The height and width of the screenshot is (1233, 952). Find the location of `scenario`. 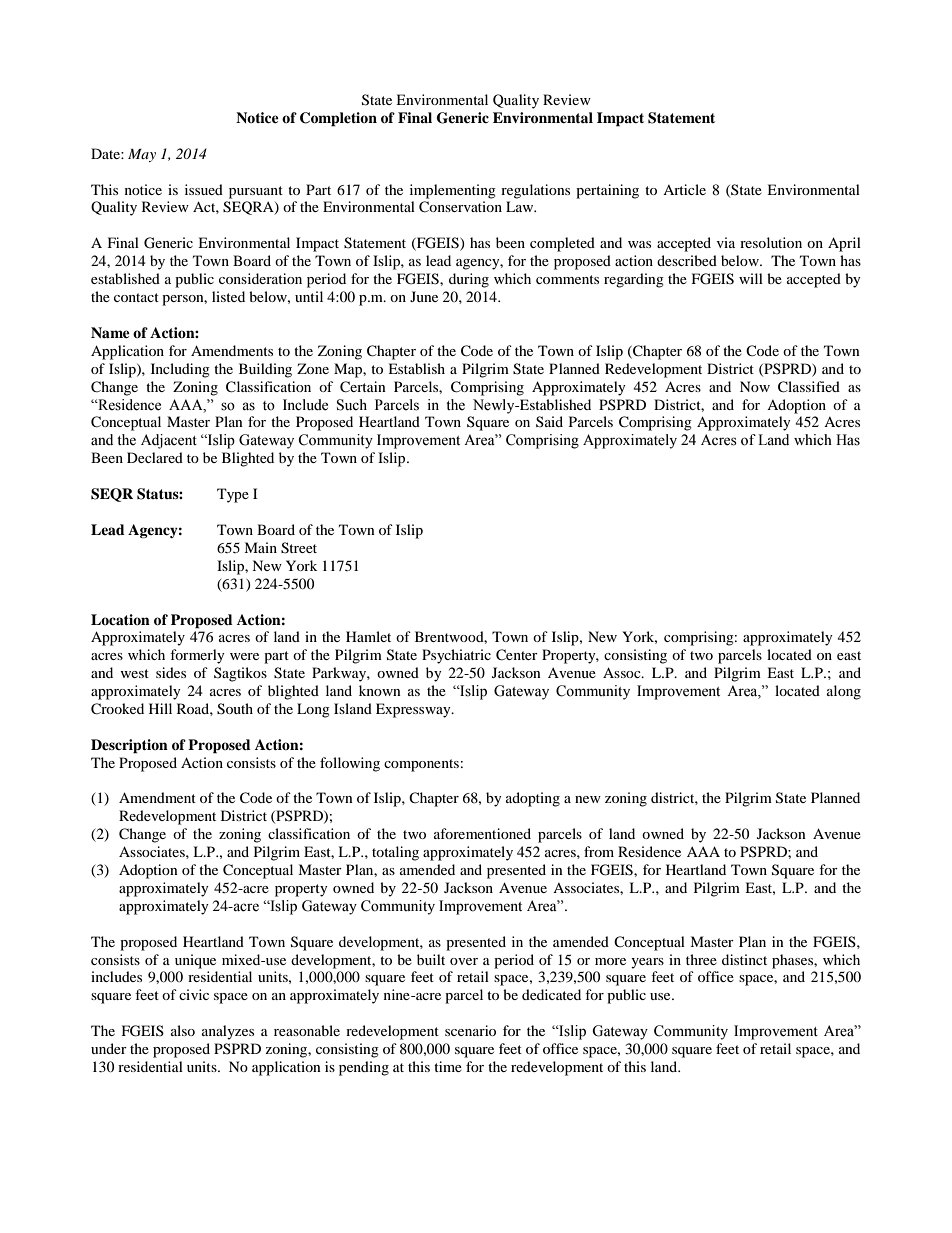

scenario is located at coordinates (470, 1030).
